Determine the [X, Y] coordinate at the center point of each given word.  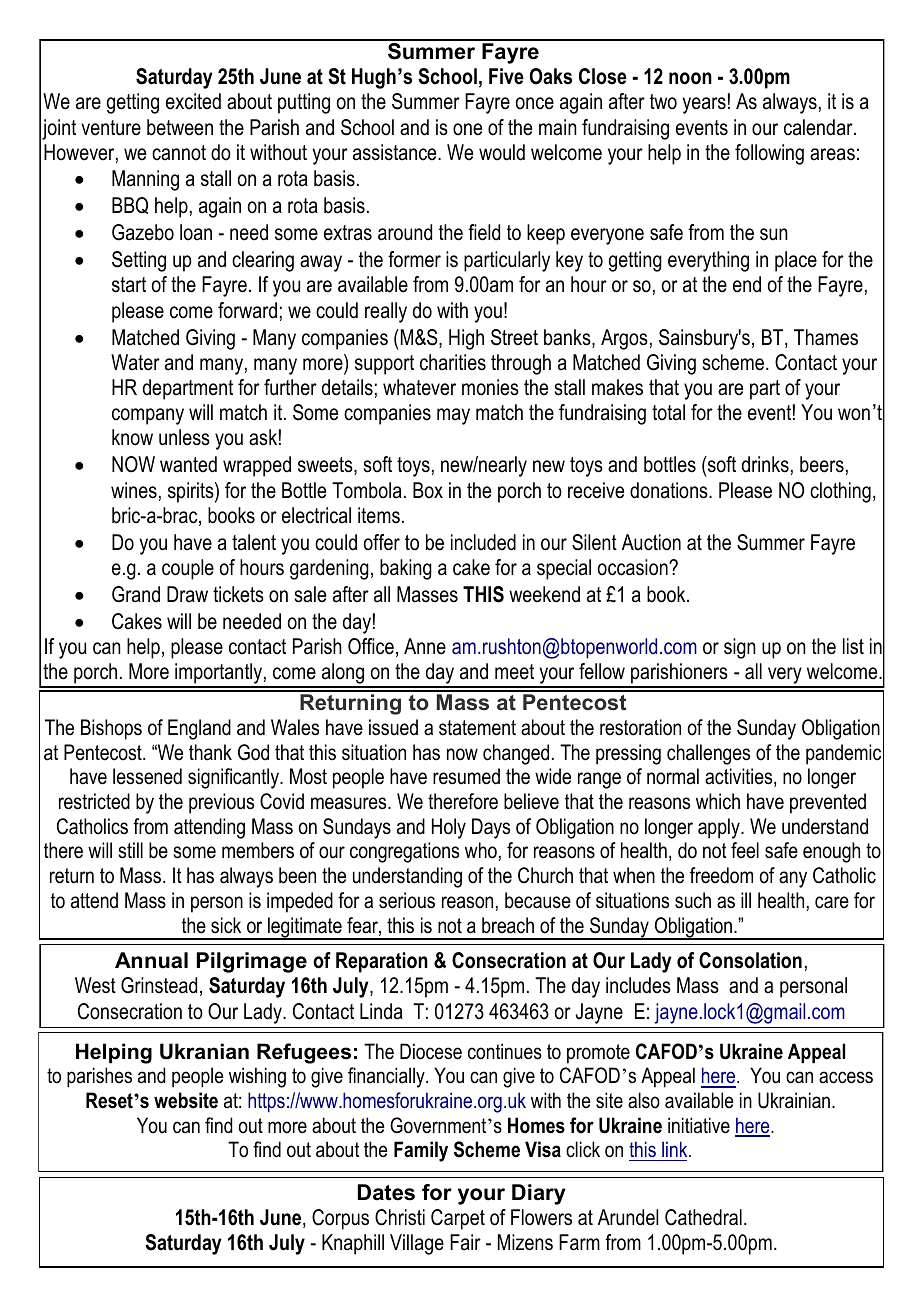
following [769, 154]
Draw [187, 594]
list [853, 646]
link [676, 1149]
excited [193, 101]
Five [506, 76]
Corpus [340, 1219]
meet [514, 672]
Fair [465, 1242]
